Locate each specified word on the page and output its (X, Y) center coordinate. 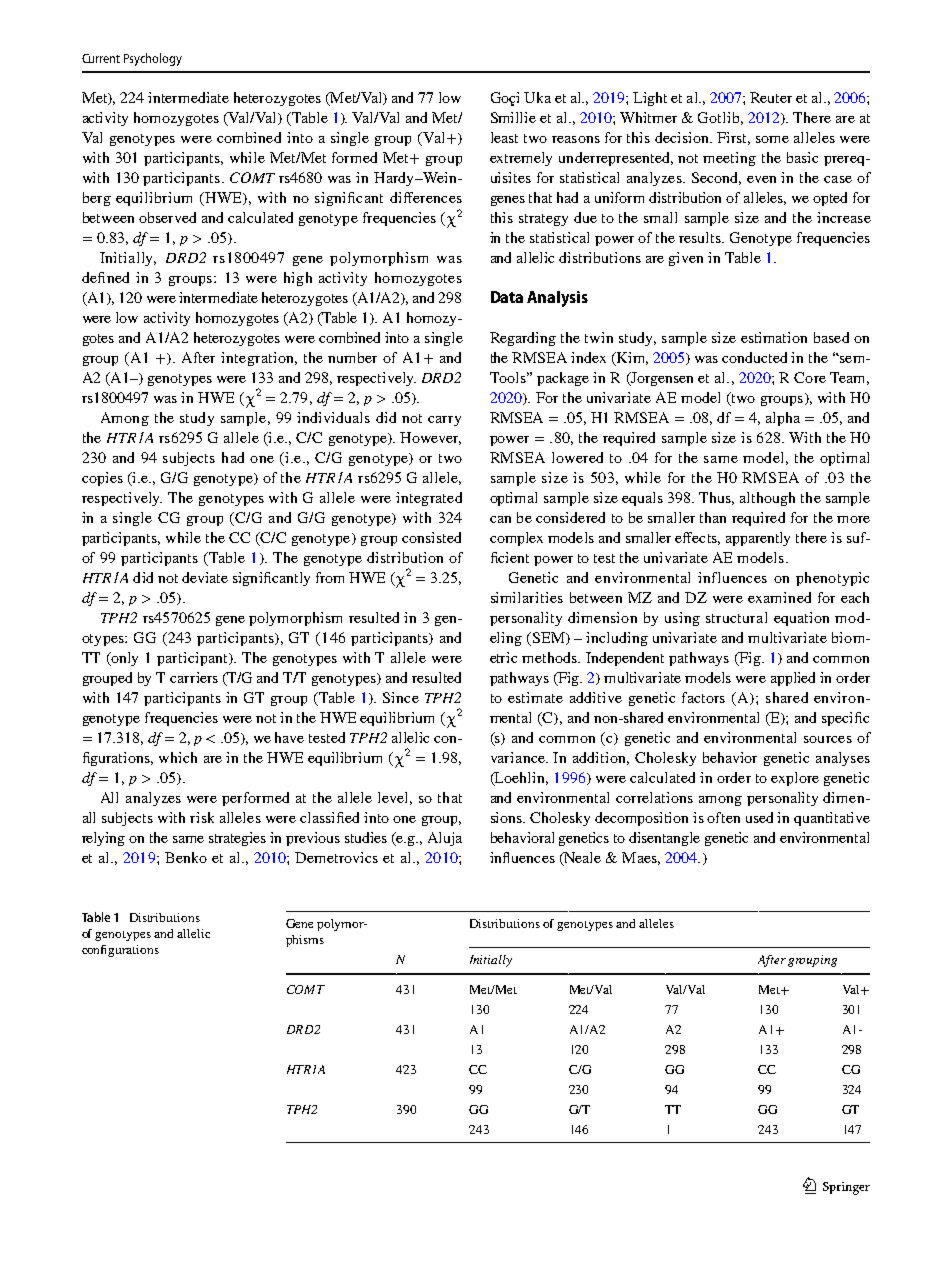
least (504, 137)
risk (202, 817)
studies (366, 837)
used (759, 817)
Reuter (771, 97)
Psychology (153, 59)
